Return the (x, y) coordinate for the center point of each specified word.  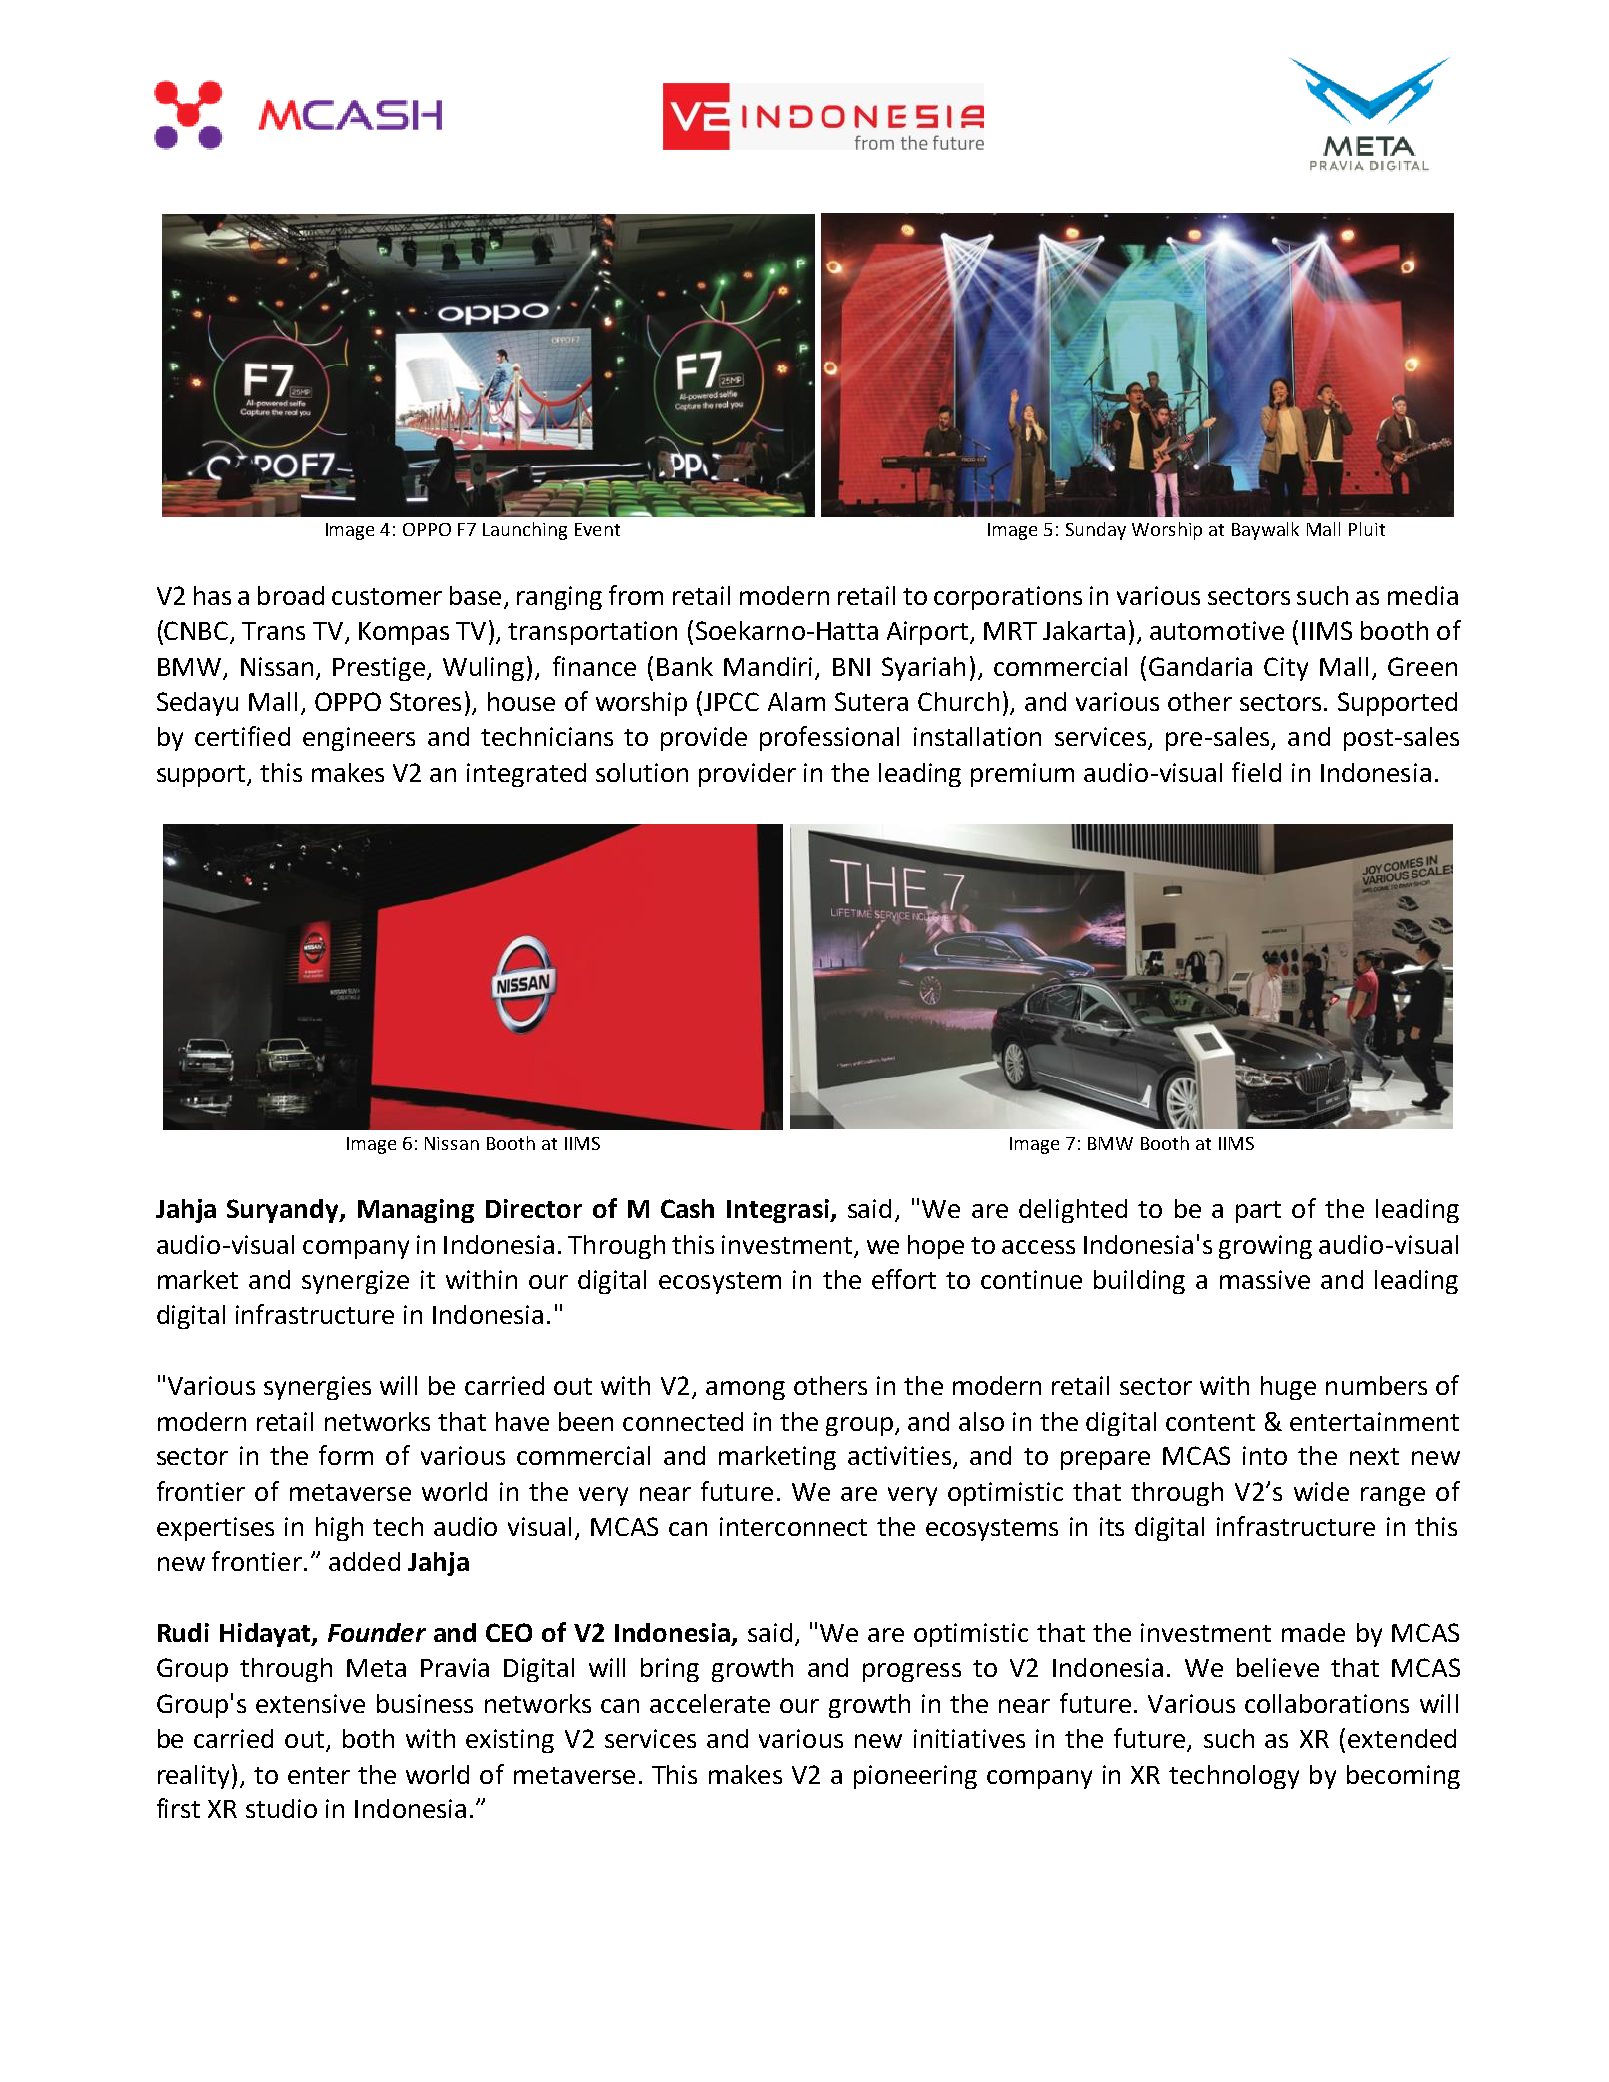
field (1256, 772)
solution (642, 772)
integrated (526, 775)
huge (1288, 1388)
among (745, 1390)
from (636, 595)
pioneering (915, 1777)
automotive (1217, 630)
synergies (317, 1388)
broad (291, 595)
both (368, 1738)
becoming (1403, 1777)
